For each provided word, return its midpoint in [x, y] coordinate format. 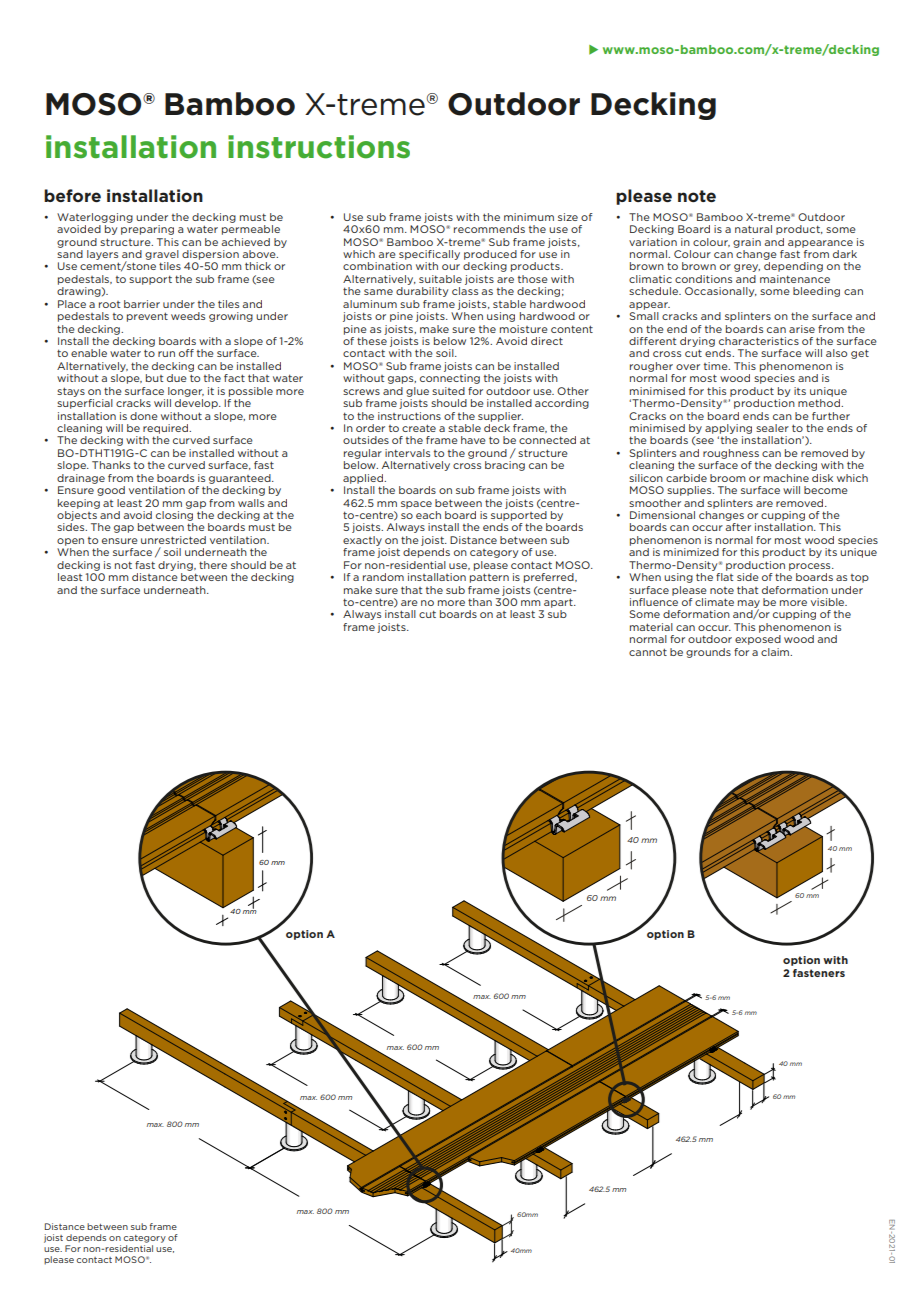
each [428, 515]
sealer [772, 428]
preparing [147, 230]
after [738, 527]
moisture [524, 329]
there [213, 565]
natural [753, 229]
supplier [500, 417]
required [167, 429]
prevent [147, 317]
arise [802, 329]
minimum [529, 217]
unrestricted [173, 540]
